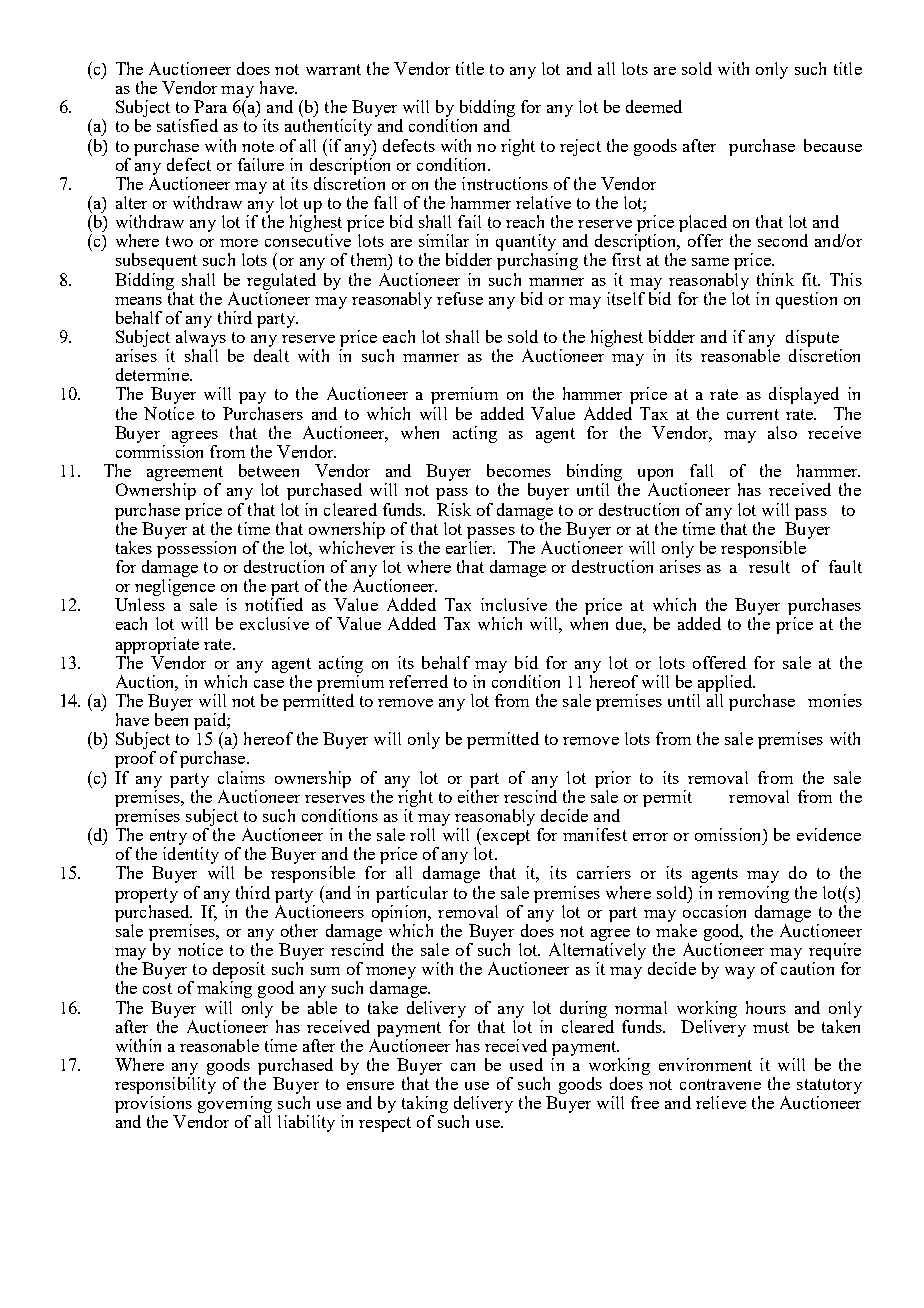 Image resolution: width=924 pixels, height=1308 pixels. I want to click on negligence, so click(175, 586).
